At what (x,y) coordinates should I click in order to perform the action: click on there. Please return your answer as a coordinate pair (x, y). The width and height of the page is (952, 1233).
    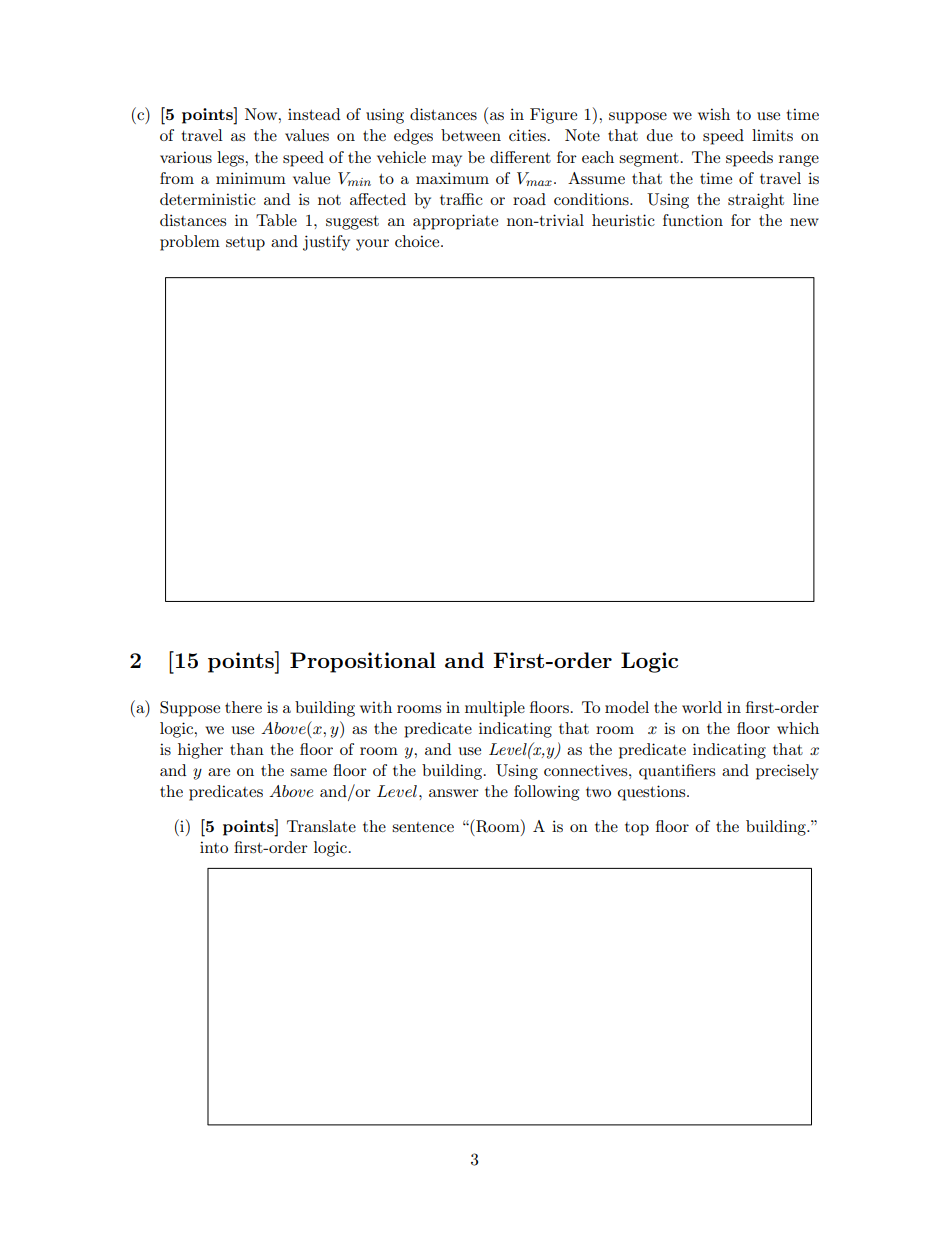
    Looking at the image, I should click on (243, 707).
